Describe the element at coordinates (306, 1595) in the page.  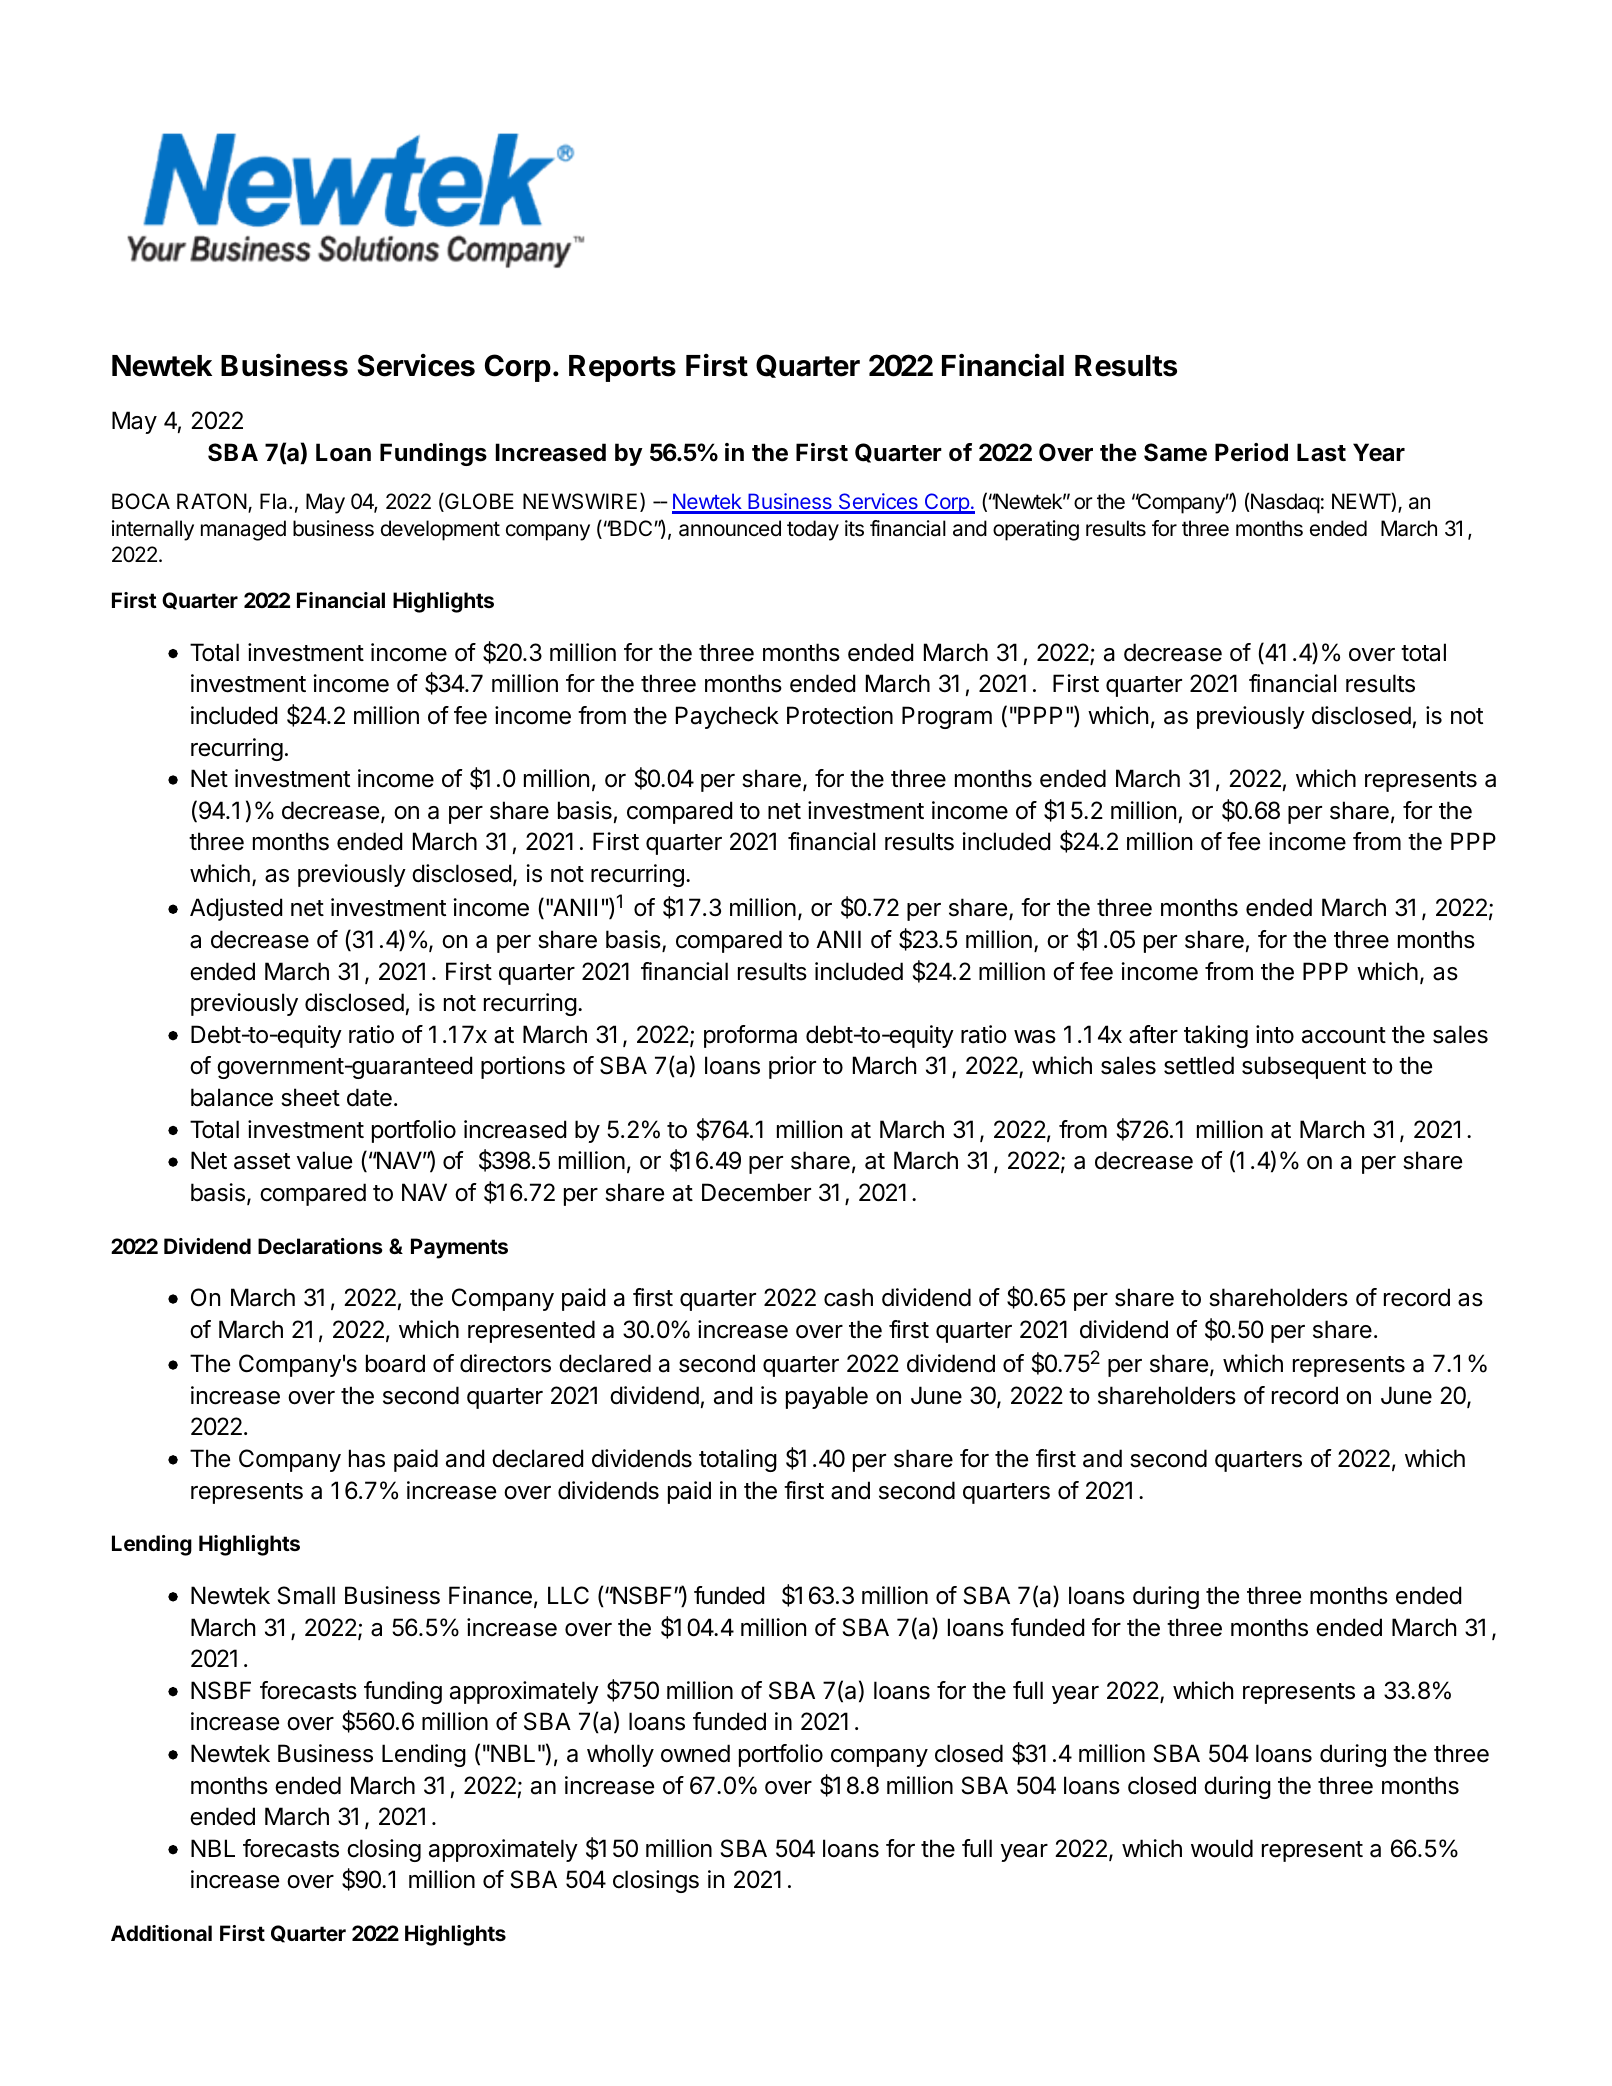
I see `Small` at that location.
